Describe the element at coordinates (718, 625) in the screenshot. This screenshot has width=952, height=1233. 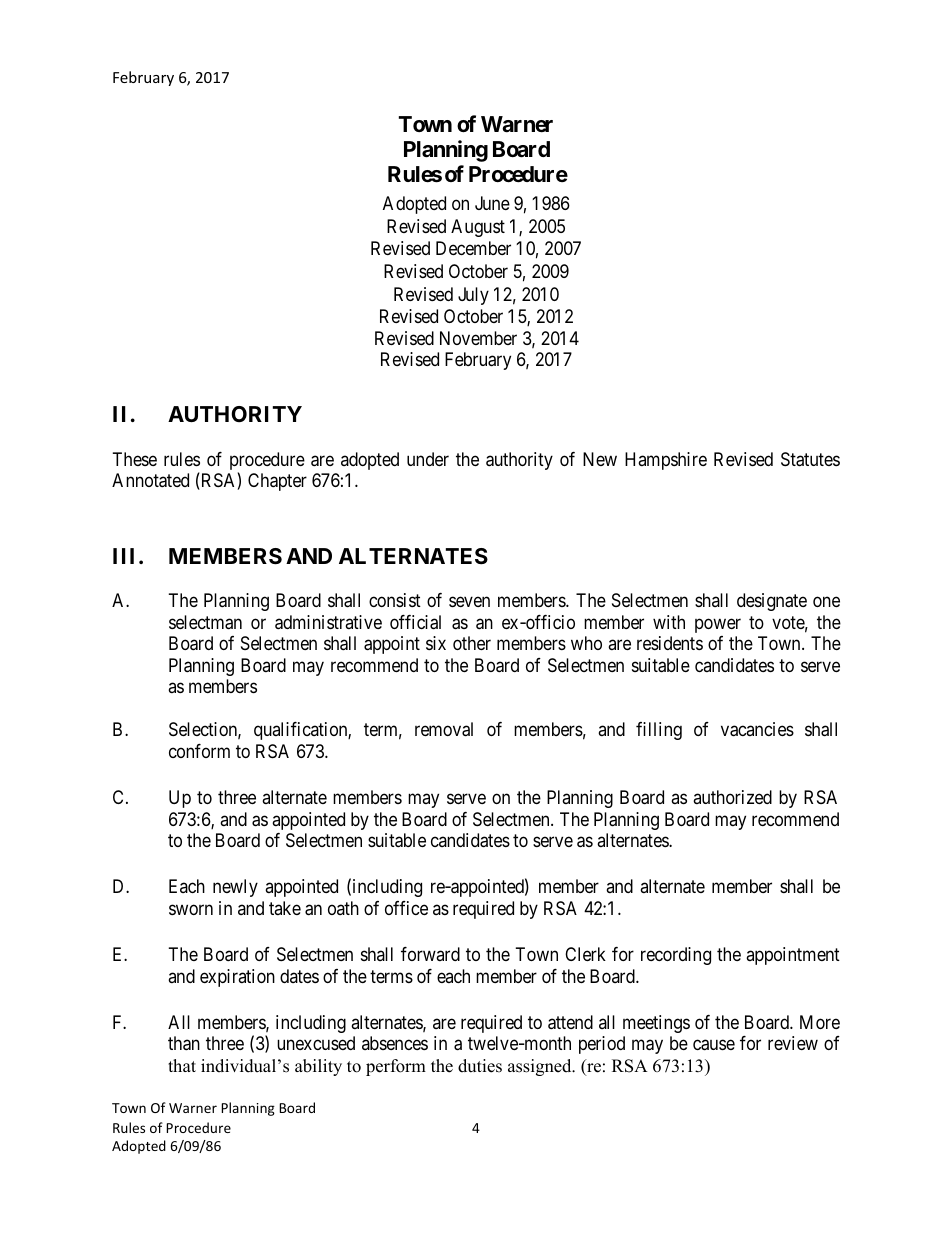
I see `power` at that location.
